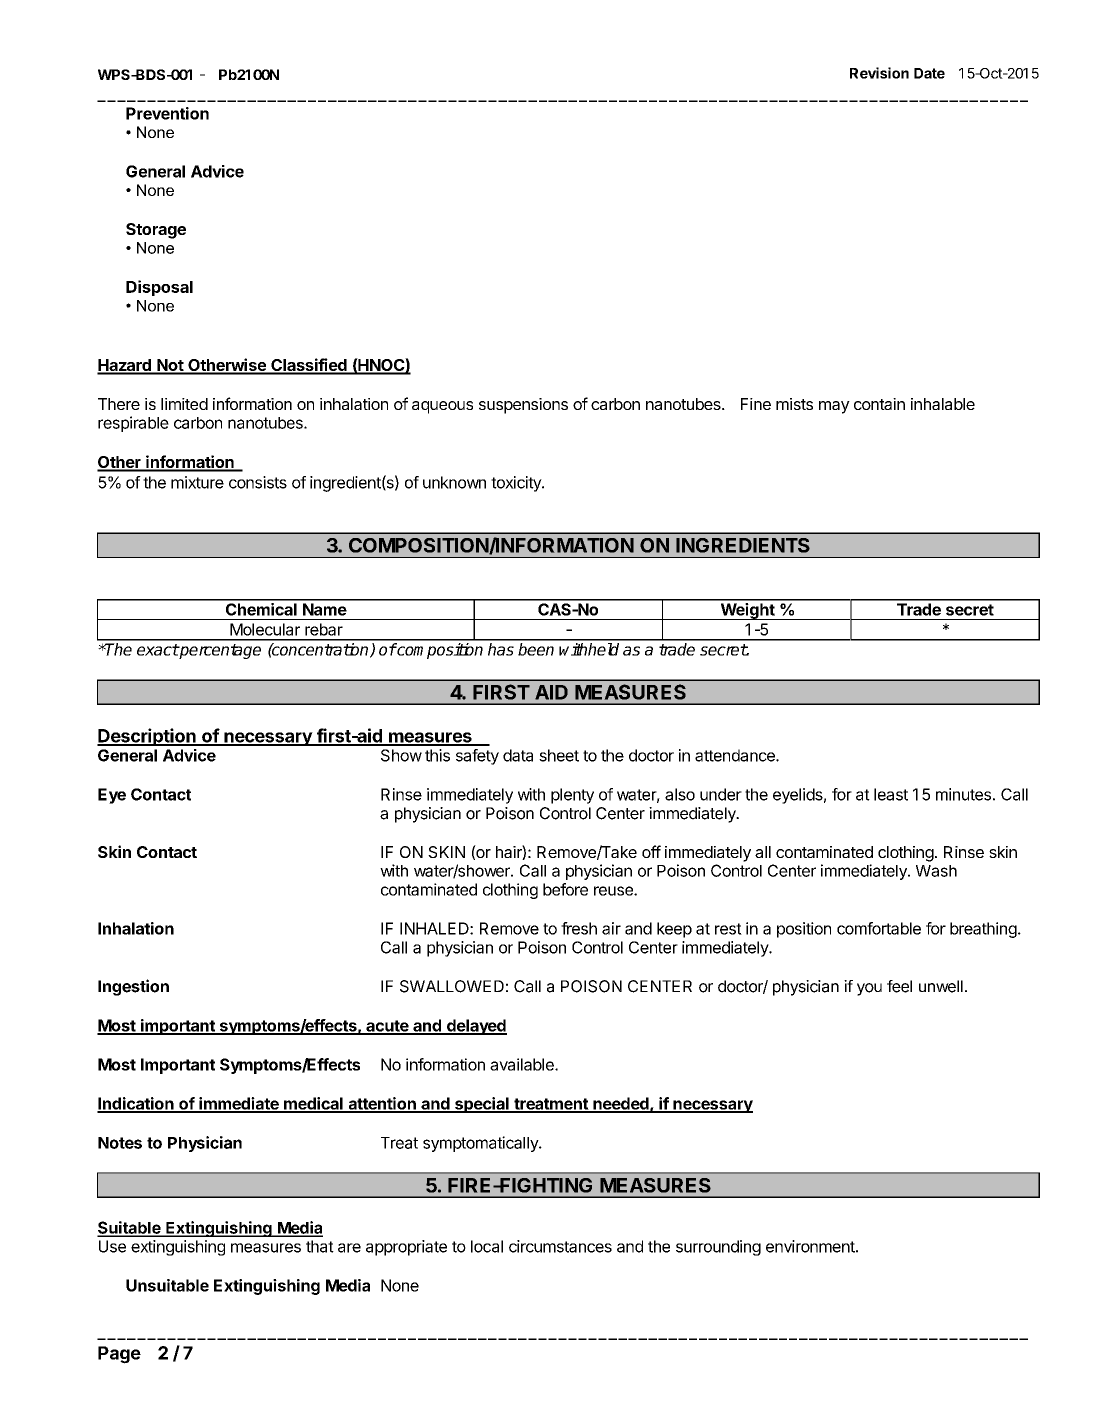  I want to click on least, so click(891, 794).
